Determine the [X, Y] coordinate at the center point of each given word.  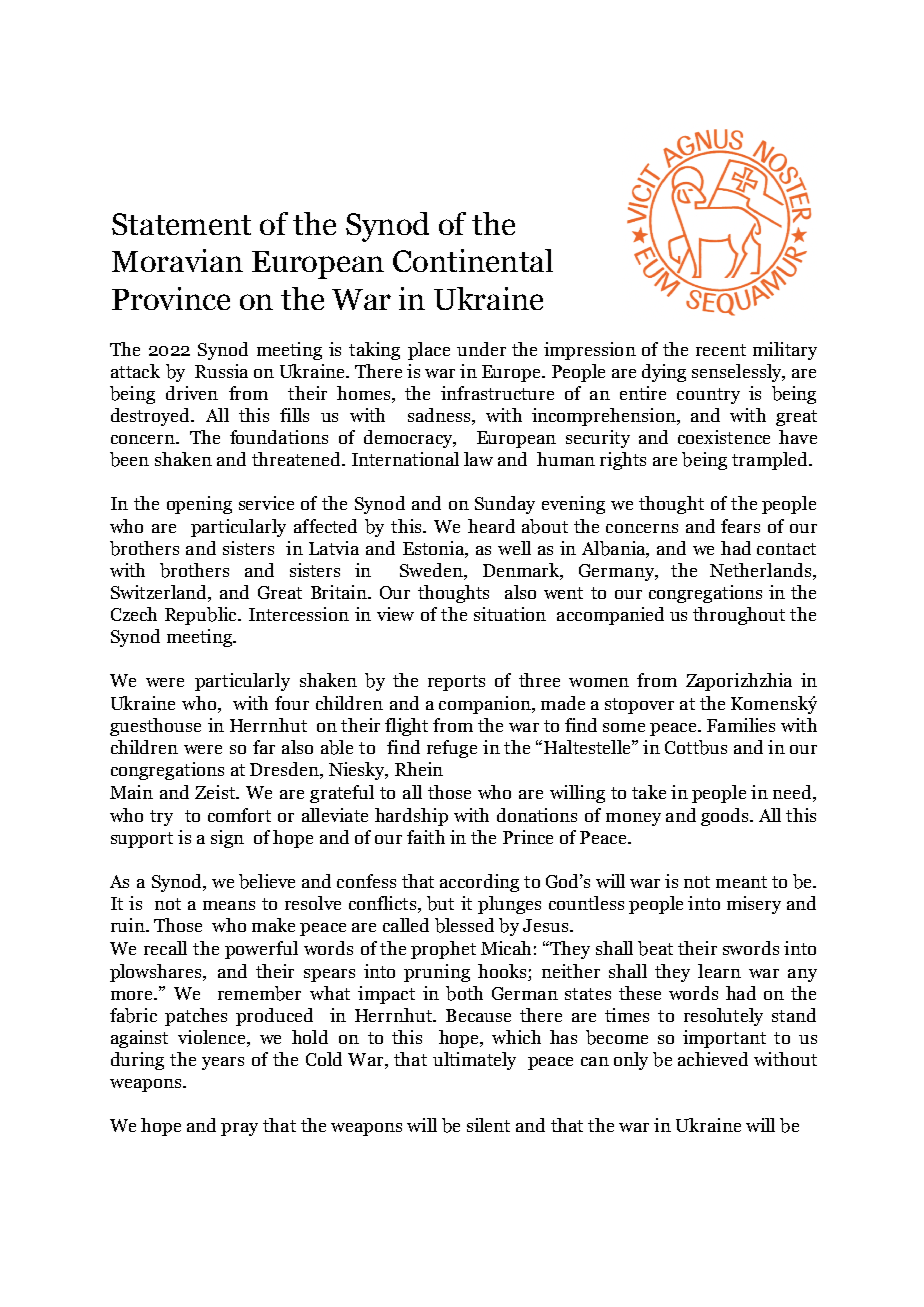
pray [239, 1129]
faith [426, 837]
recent [721, 350]
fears [740, 526]
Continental [473, 260]
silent [488, 1125]
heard [491, 526]
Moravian [177, 260]
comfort [239, 815]
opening [199, 505]
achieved [713, 1059]
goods [726, 817]
